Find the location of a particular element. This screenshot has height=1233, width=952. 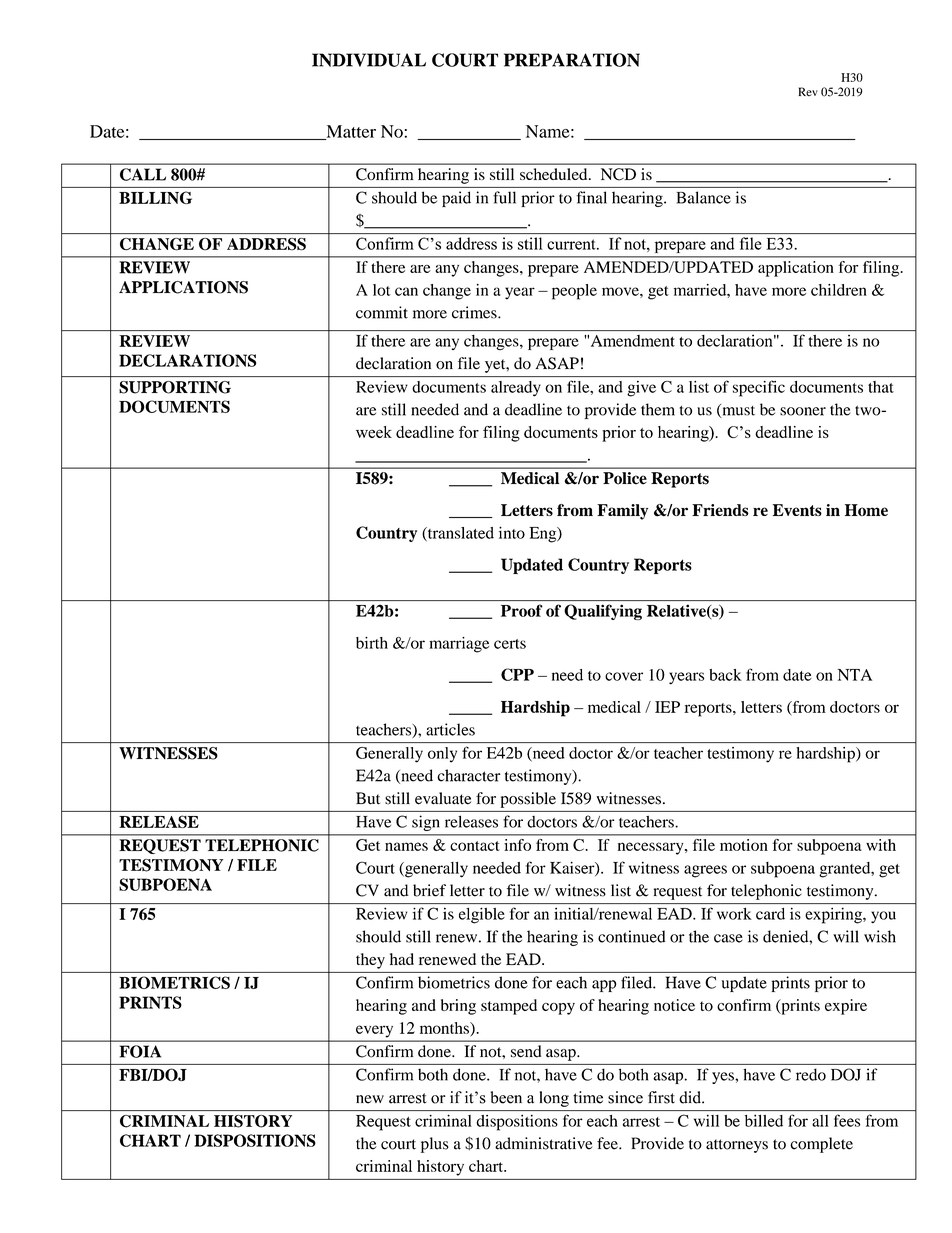

SUPPORTING is located at coordinates (175, 387).
